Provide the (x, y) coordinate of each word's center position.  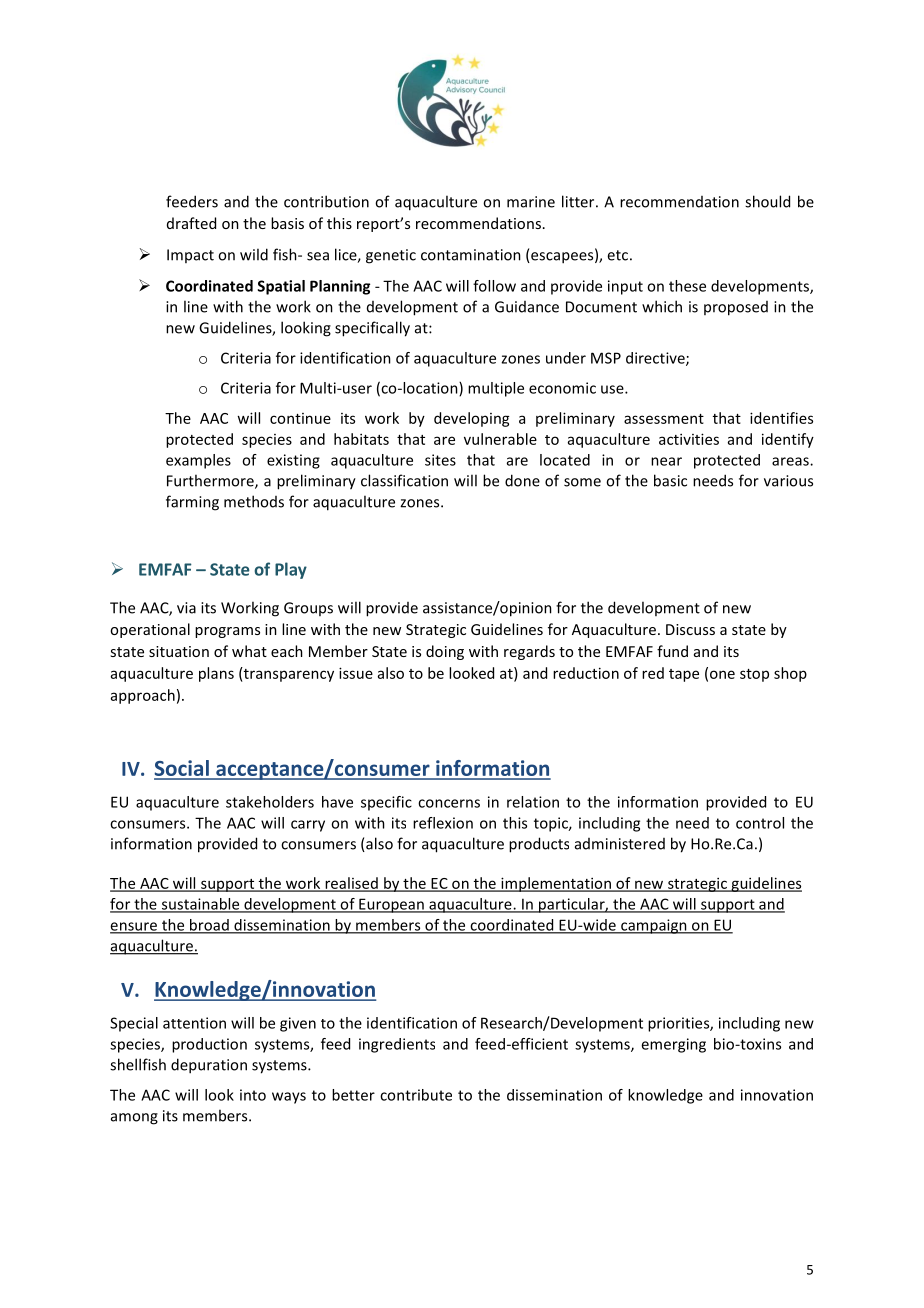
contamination (471, 255)
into (253, 1095)
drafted (191, 223)
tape (684, 675)
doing (445, 652)
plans (216, 674)
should (767, 201)
